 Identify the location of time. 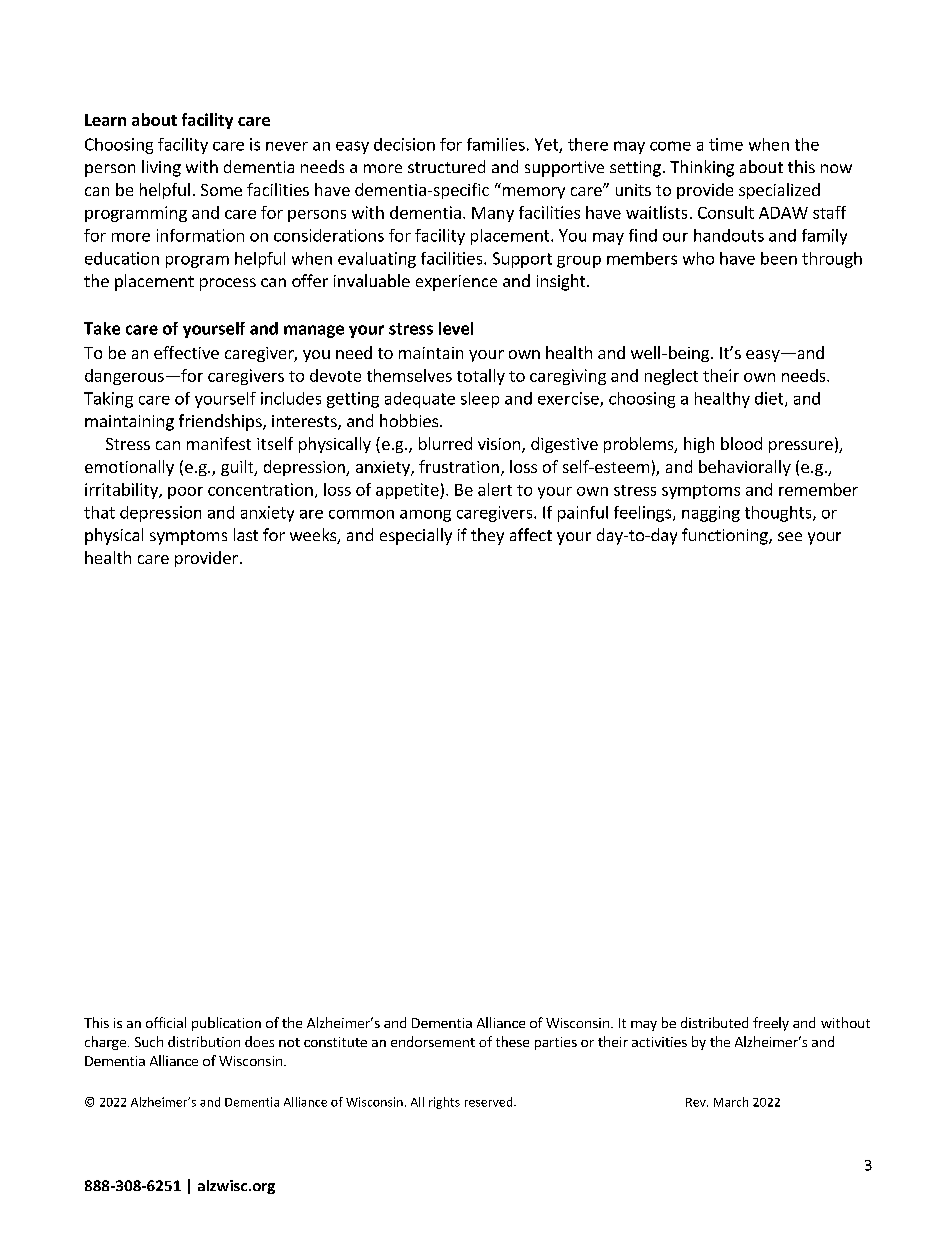
(726, 144).
